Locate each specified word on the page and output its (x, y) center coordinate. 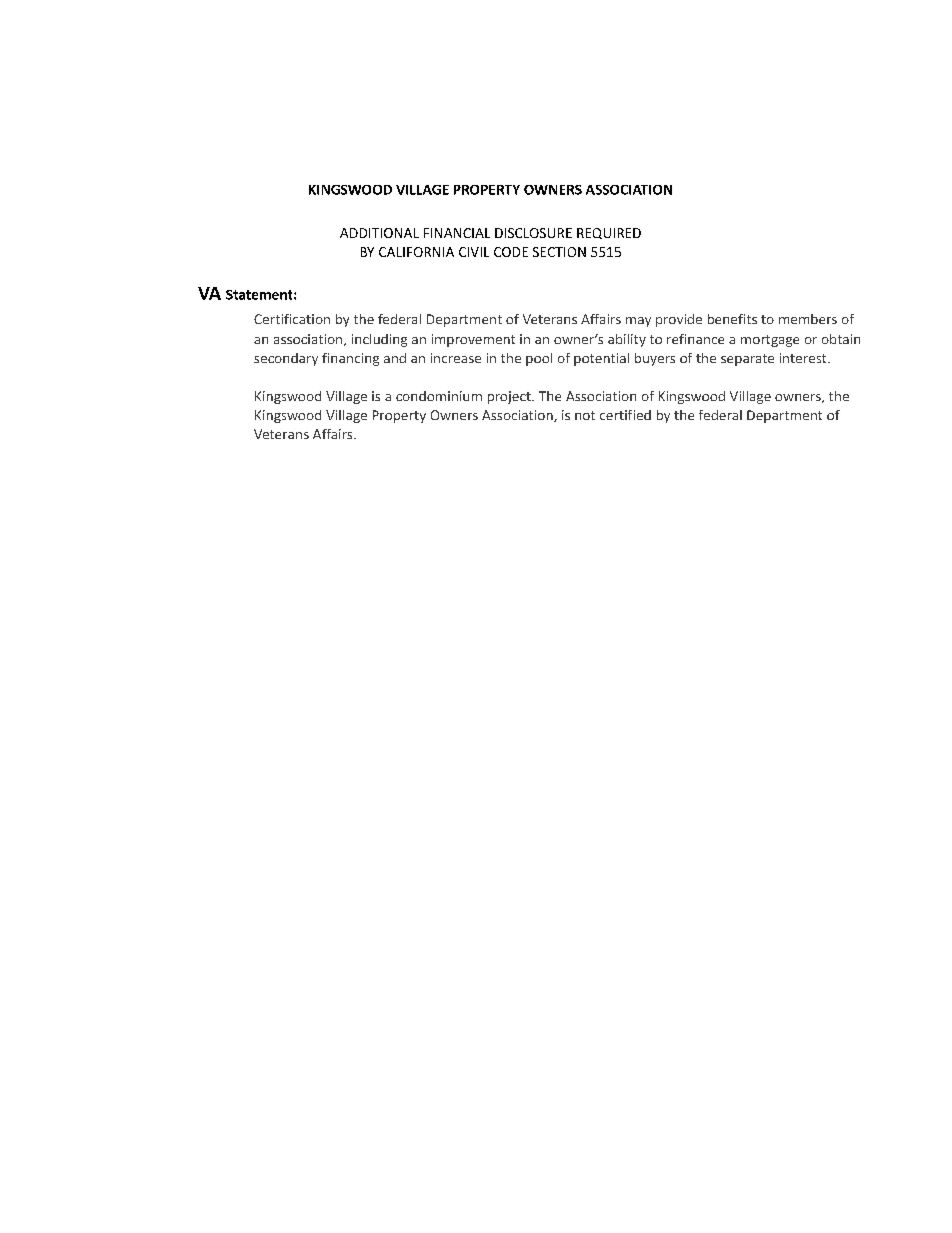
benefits (732, 319)
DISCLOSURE (533, 233)
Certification (292, 319)
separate (747, 360)
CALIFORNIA (416, 252)
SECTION (559, 252)
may (638, 322)
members (808, 319)
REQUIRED (609, 233)
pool (539, 359)
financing (350, 359)
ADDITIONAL (379, 233)
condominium (439, 396)
